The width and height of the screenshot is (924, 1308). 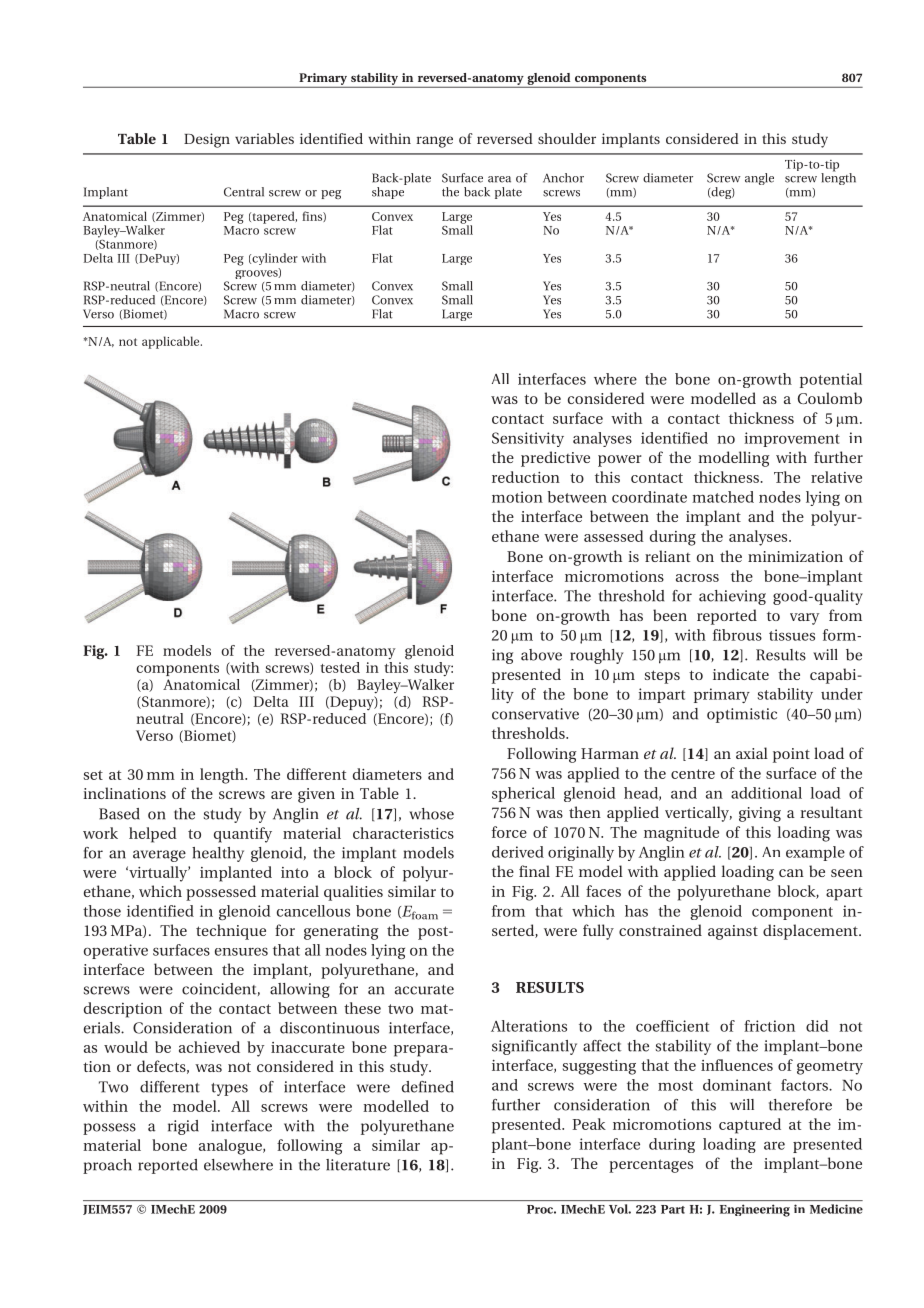 I want to click on conservative, so click(x=535, y=714).
